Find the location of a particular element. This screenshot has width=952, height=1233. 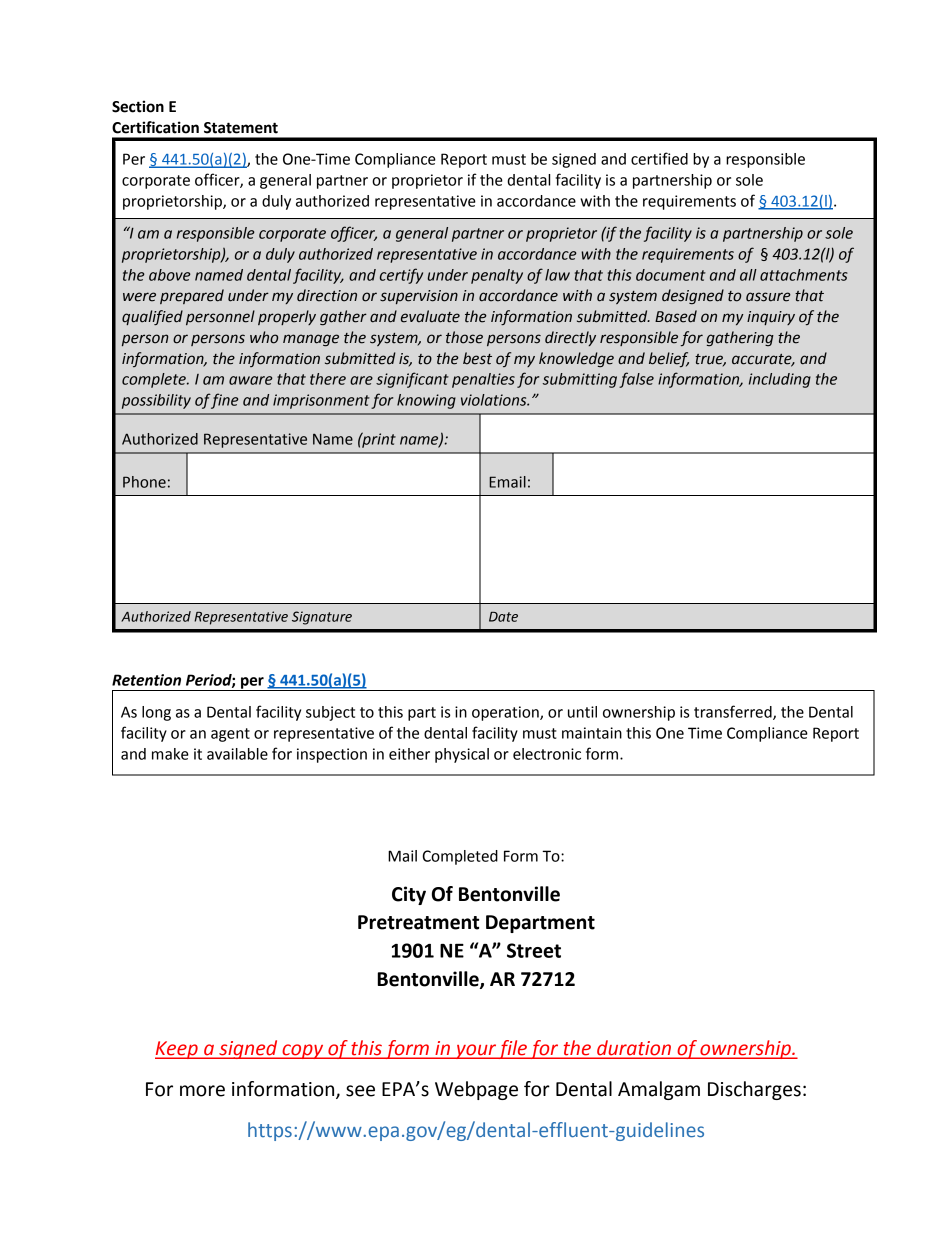

more is located at coordinates (202, 1091).
